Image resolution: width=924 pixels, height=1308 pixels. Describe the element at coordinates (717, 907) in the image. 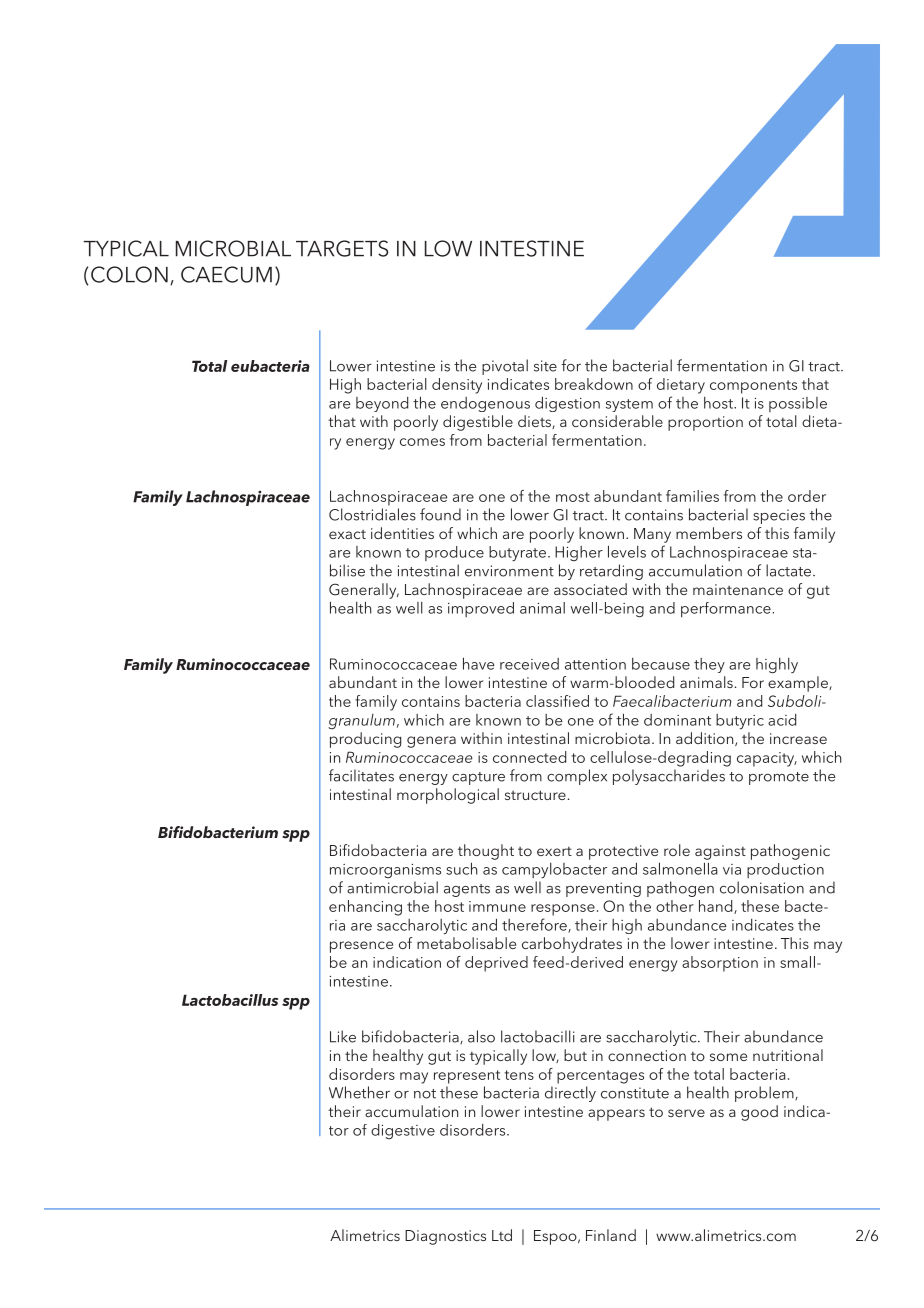

I see `hand` at that location.
